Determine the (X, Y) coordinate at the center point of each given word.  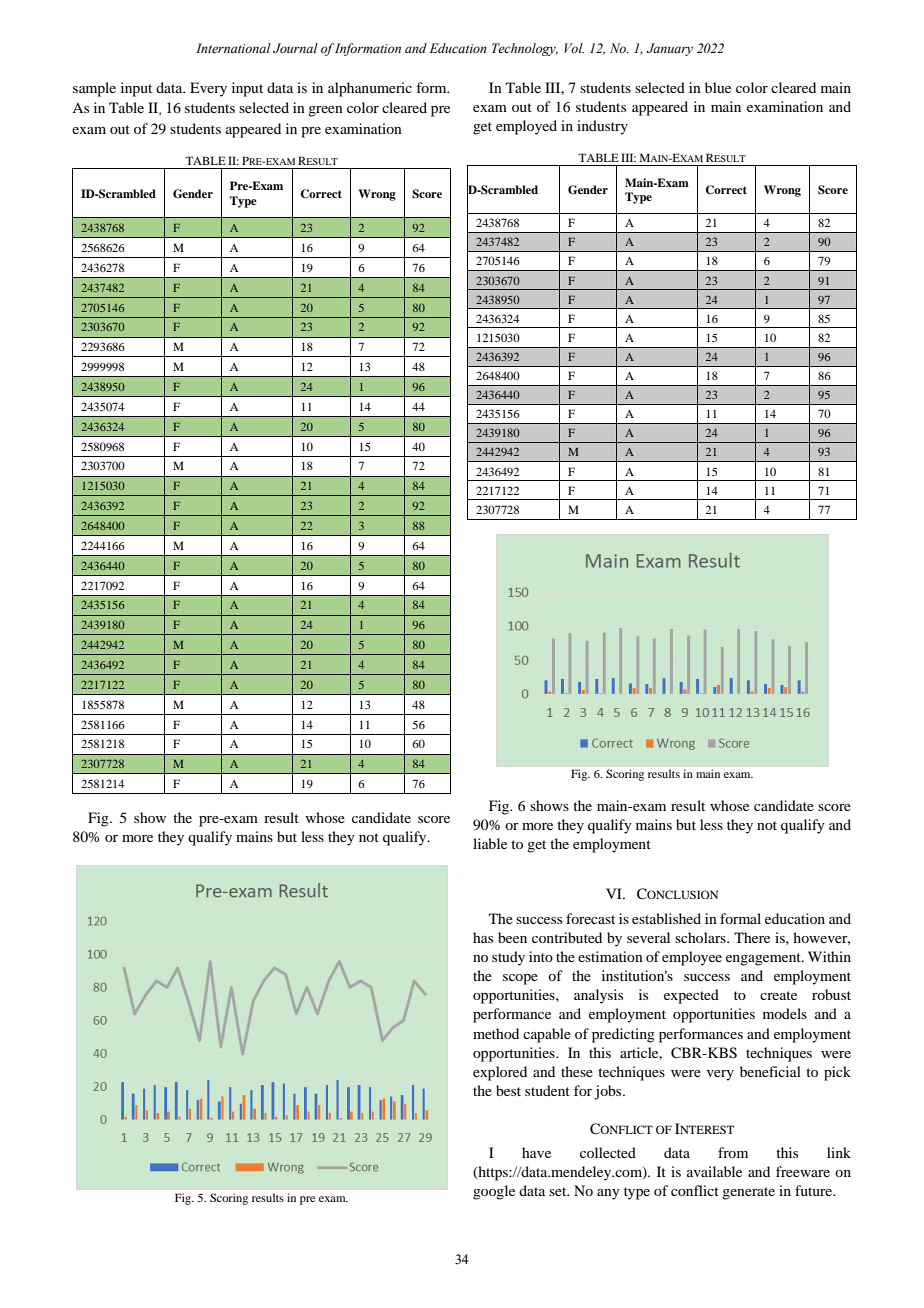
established (666, 918)
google (494, 1192)
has (483, 937)
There (752, 937)
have (536, 1152)
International (233, 48)
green (325, 111)
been (512, 937)
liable (490, 843)
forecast (590, 918)
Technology (525, 49)
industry (602, 127)
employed (526, 127)
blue (718, 87)
